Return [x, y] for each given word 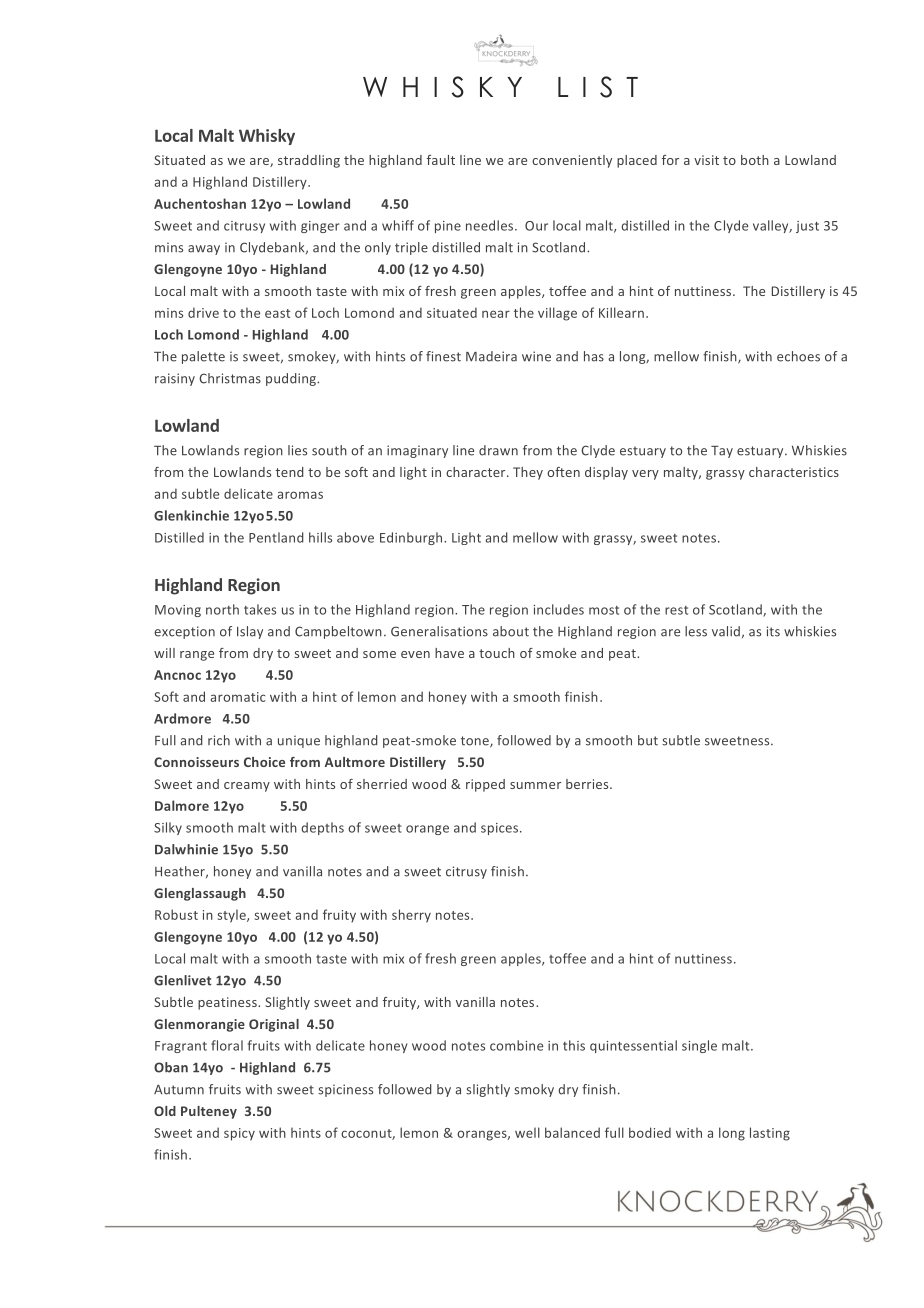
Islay [250, 632]
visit [706, 160]
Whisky [267, 137]
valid [726, 631]
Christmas [230, 378]
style [232, 916]
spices [501, 829]
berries [588, 784]
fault [441, 160]
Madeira [491, 356]
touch [497, 653]
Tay [722, 452]
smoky [534, 1090]
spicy [239, 1134]
